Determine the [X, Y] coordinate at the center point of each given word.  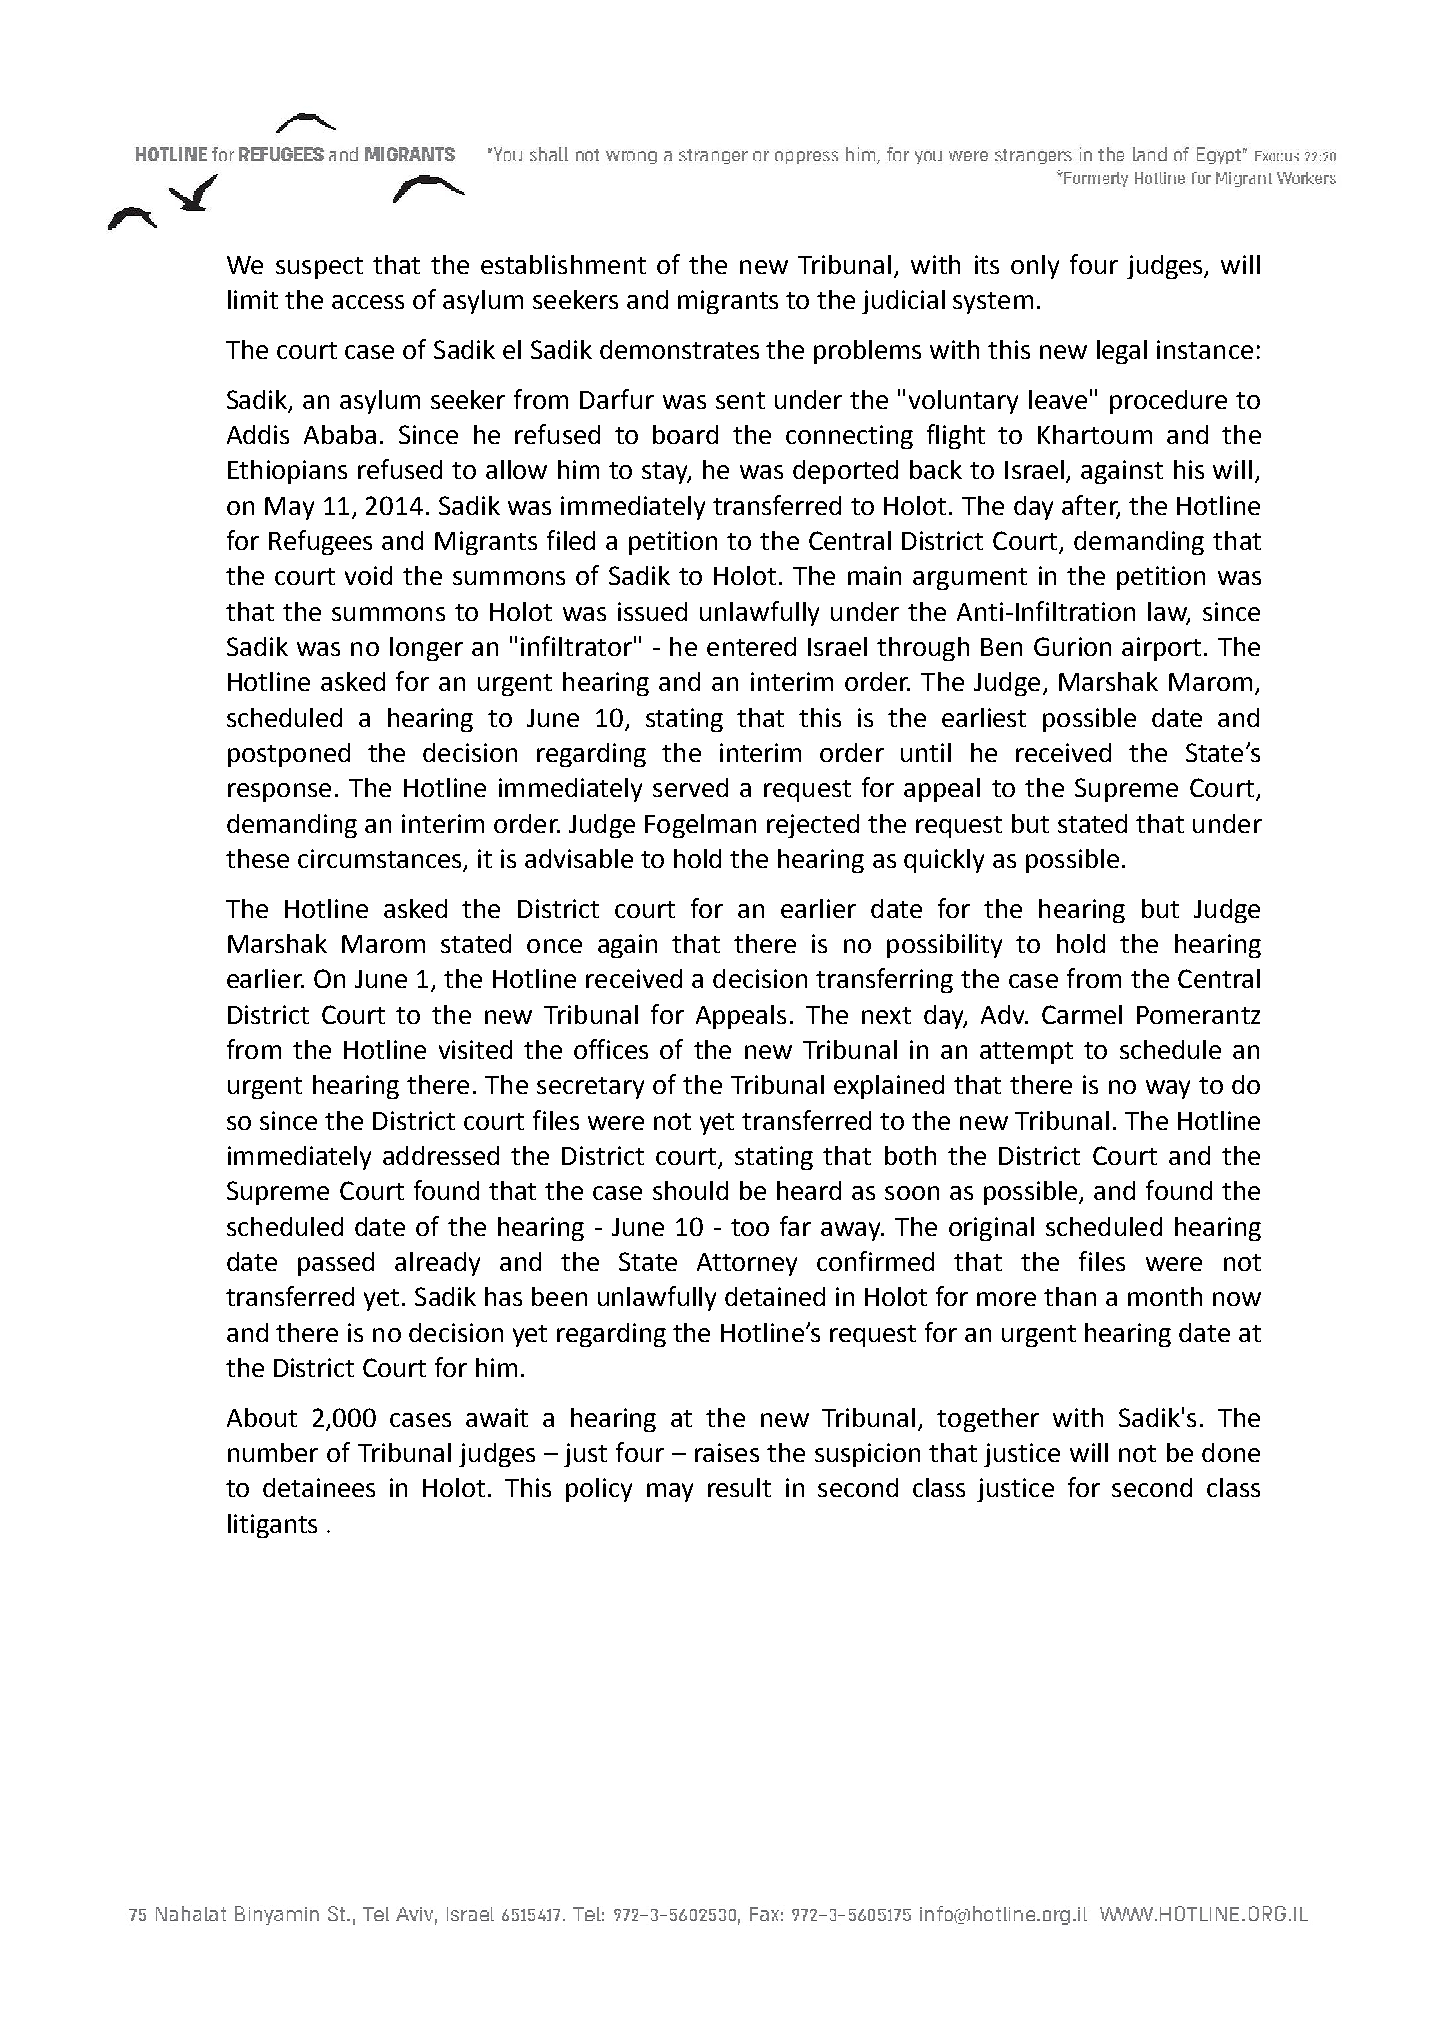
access [368, 302]
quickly [944, 861]
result [739, 1487]
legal [1122, 352]
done [1231, 1452]
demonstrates [679, 349]
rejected [813, 826]
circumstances [381, 860]
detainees [319, 1487]
